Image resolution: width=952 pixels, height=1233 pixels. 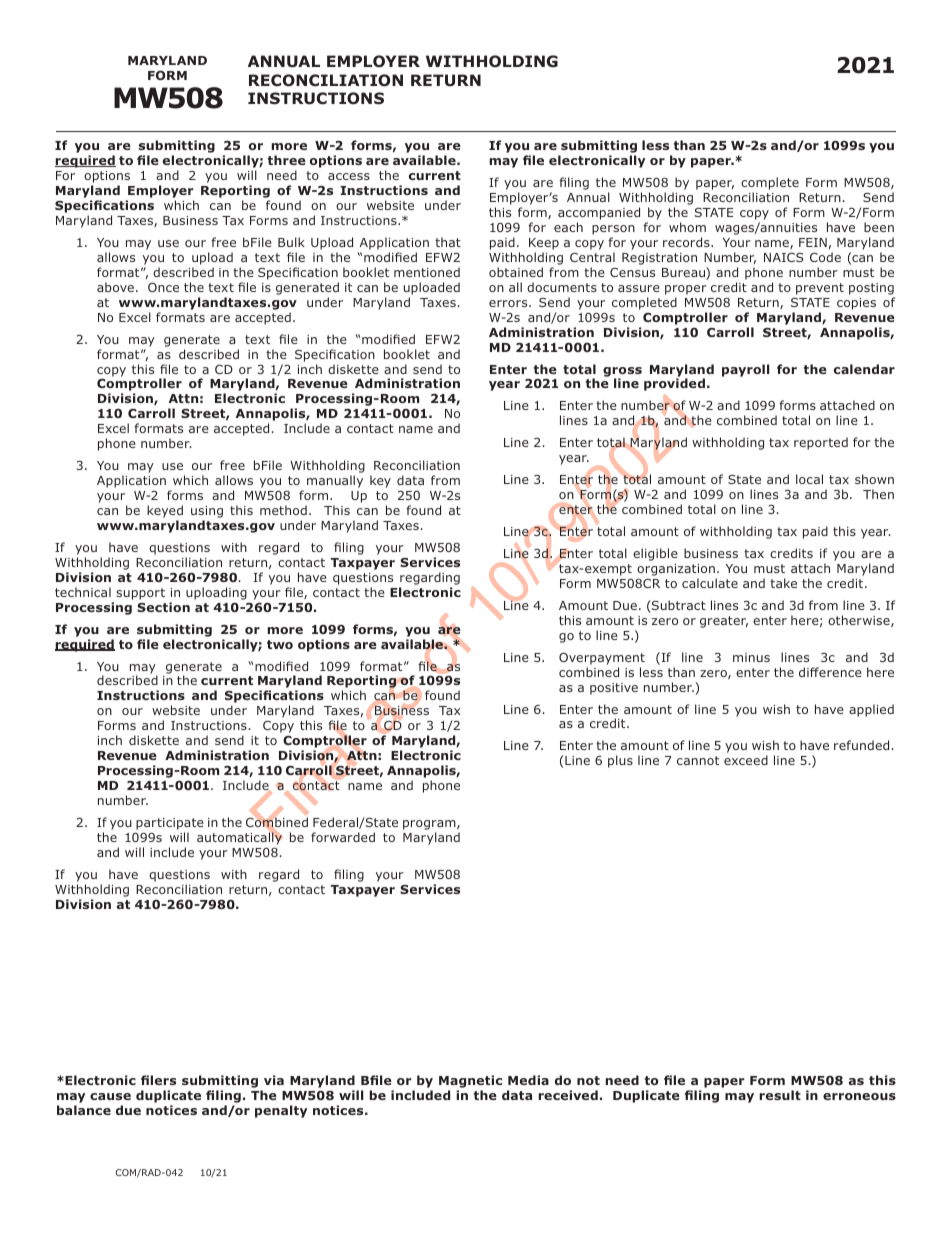 I want to click on three, so click(x=287, y=160).
